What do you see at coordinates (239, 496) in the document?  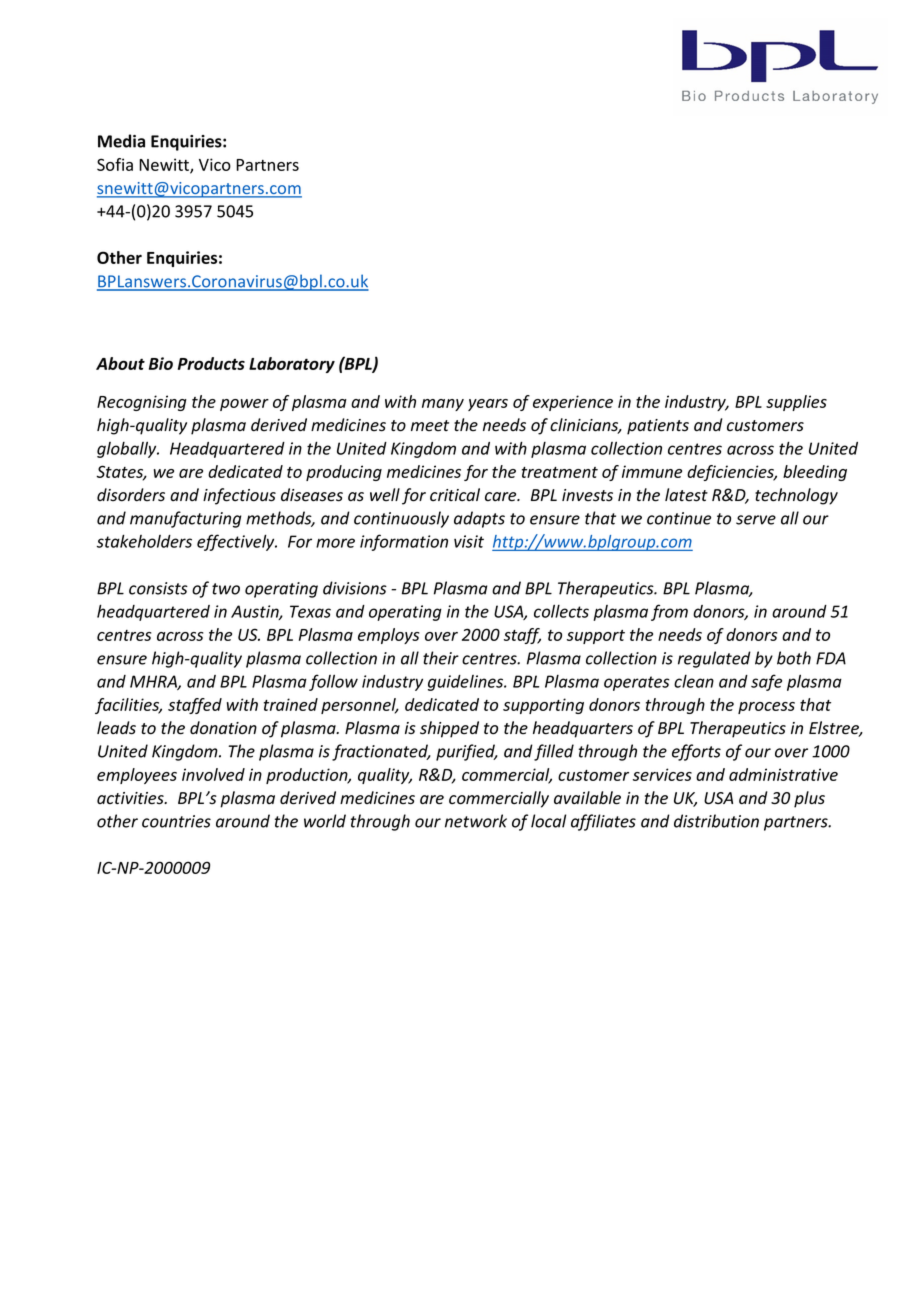 I see `infectious` at bounding box center [239, 496].
